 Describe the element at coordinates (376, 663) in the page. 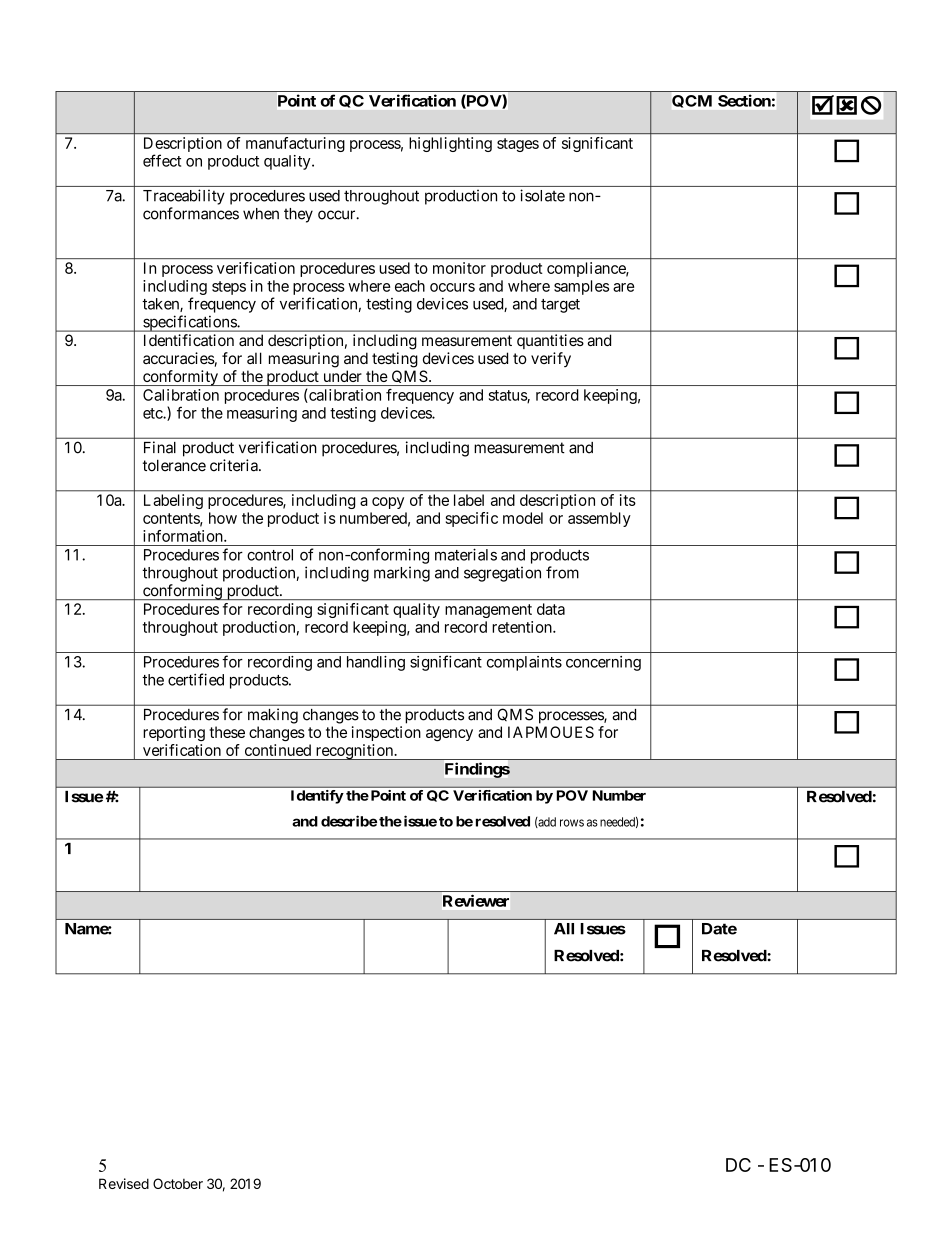

I see `handling` at that location.
